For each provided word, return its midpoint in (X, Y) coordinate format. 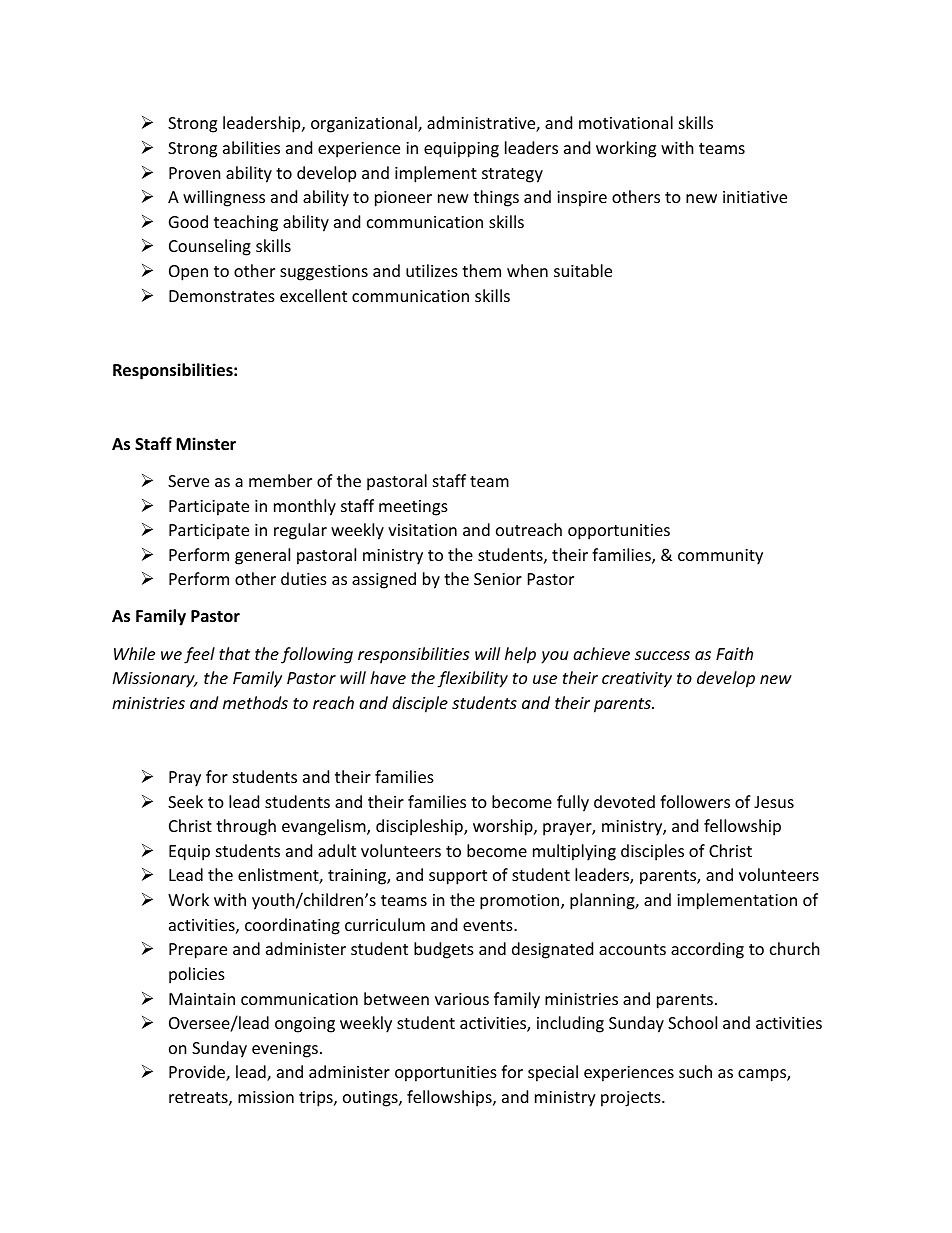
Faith (734, 653)
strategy (512, 175)
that (234, 653)
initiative (755, 197)
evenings (285, 1050)
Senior (498, 579)
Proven (195, 173)
